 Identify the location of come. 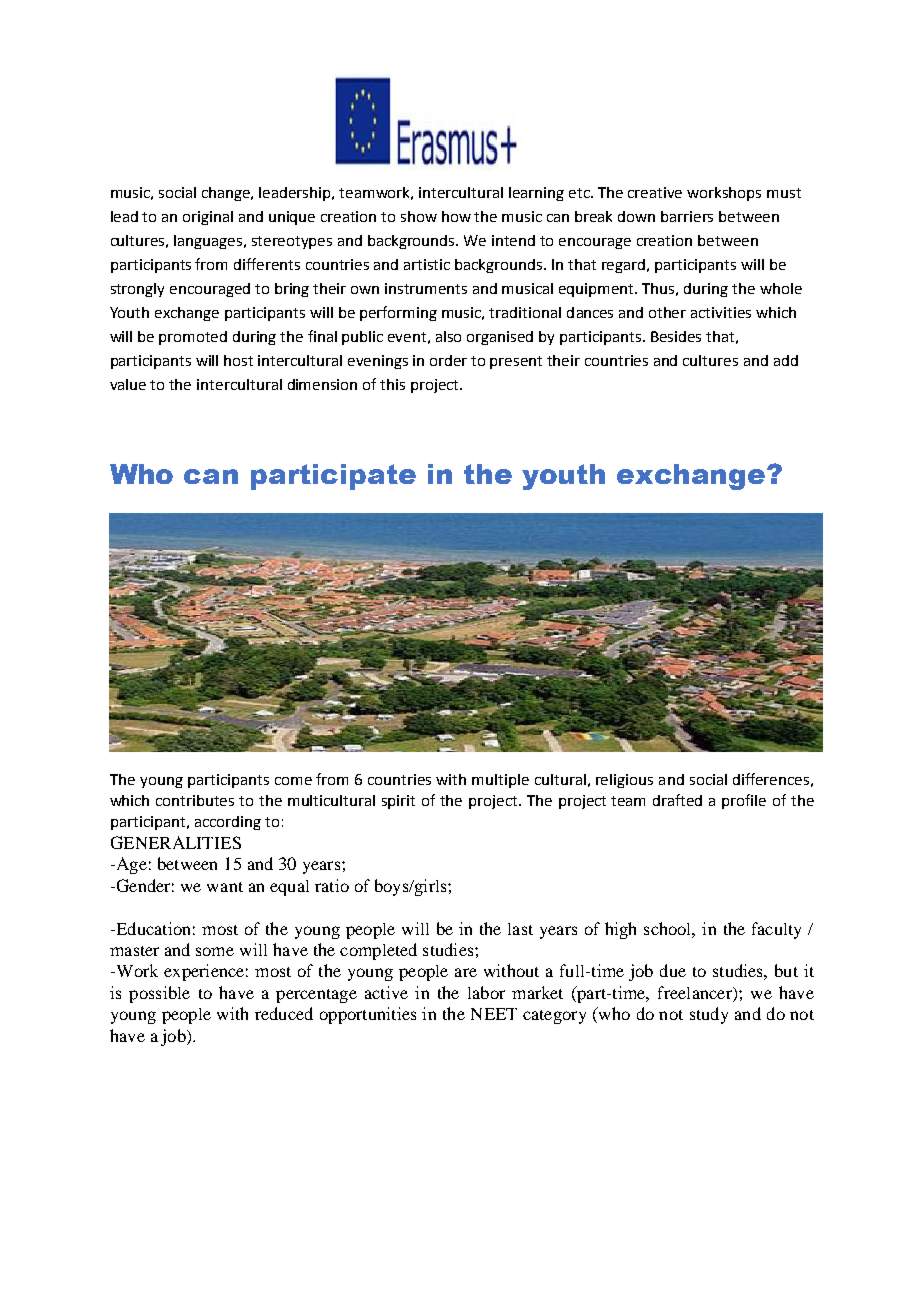
(293, 781).
